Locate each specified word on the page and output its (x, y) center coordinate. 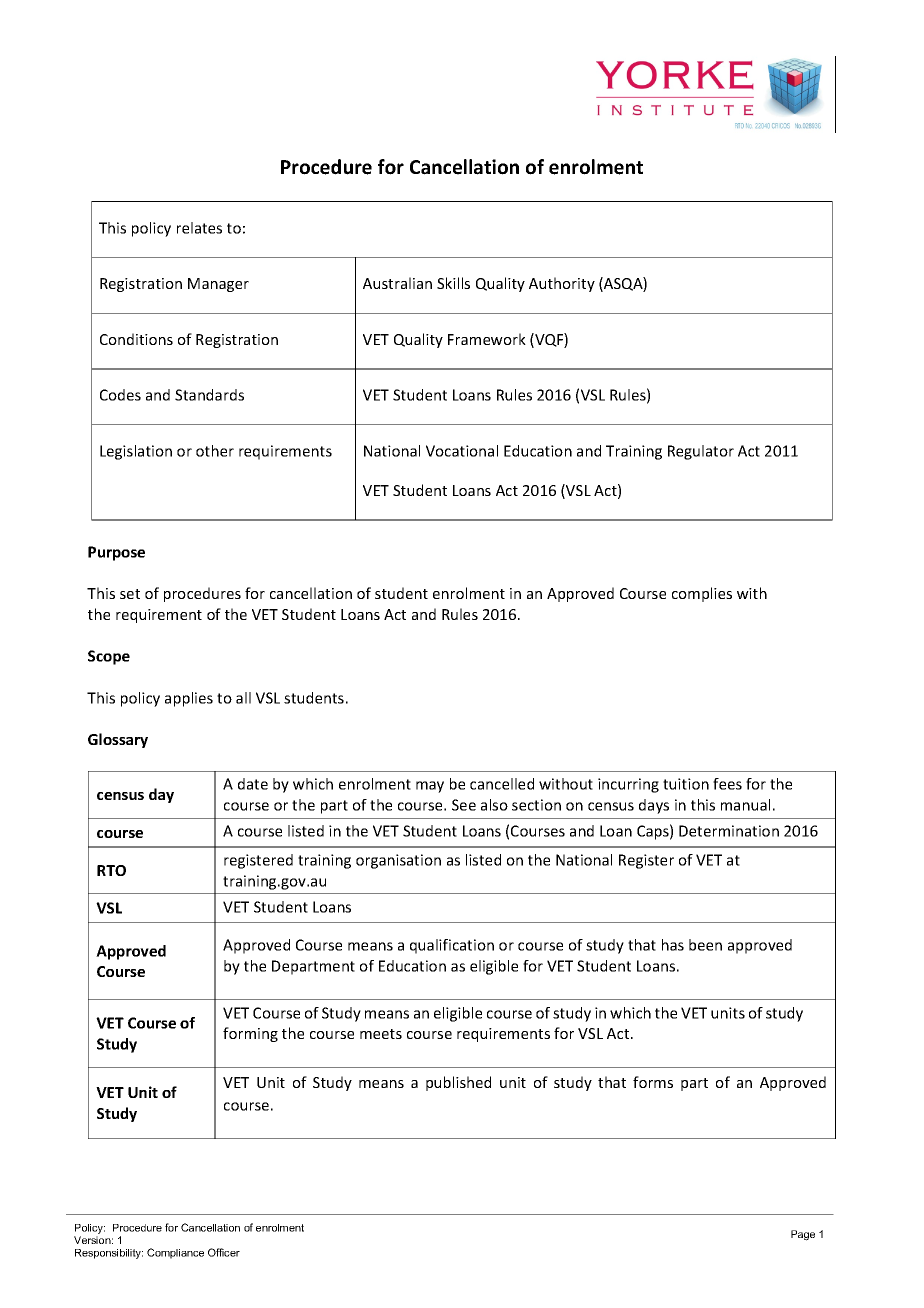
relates (199, 228)
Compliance (175, 1253)
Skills (453, 283)
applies (189, 699)
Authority (562, 284)
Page (803, 1235)
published (458, 1083)
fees (727, 784)
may (430, 787)
